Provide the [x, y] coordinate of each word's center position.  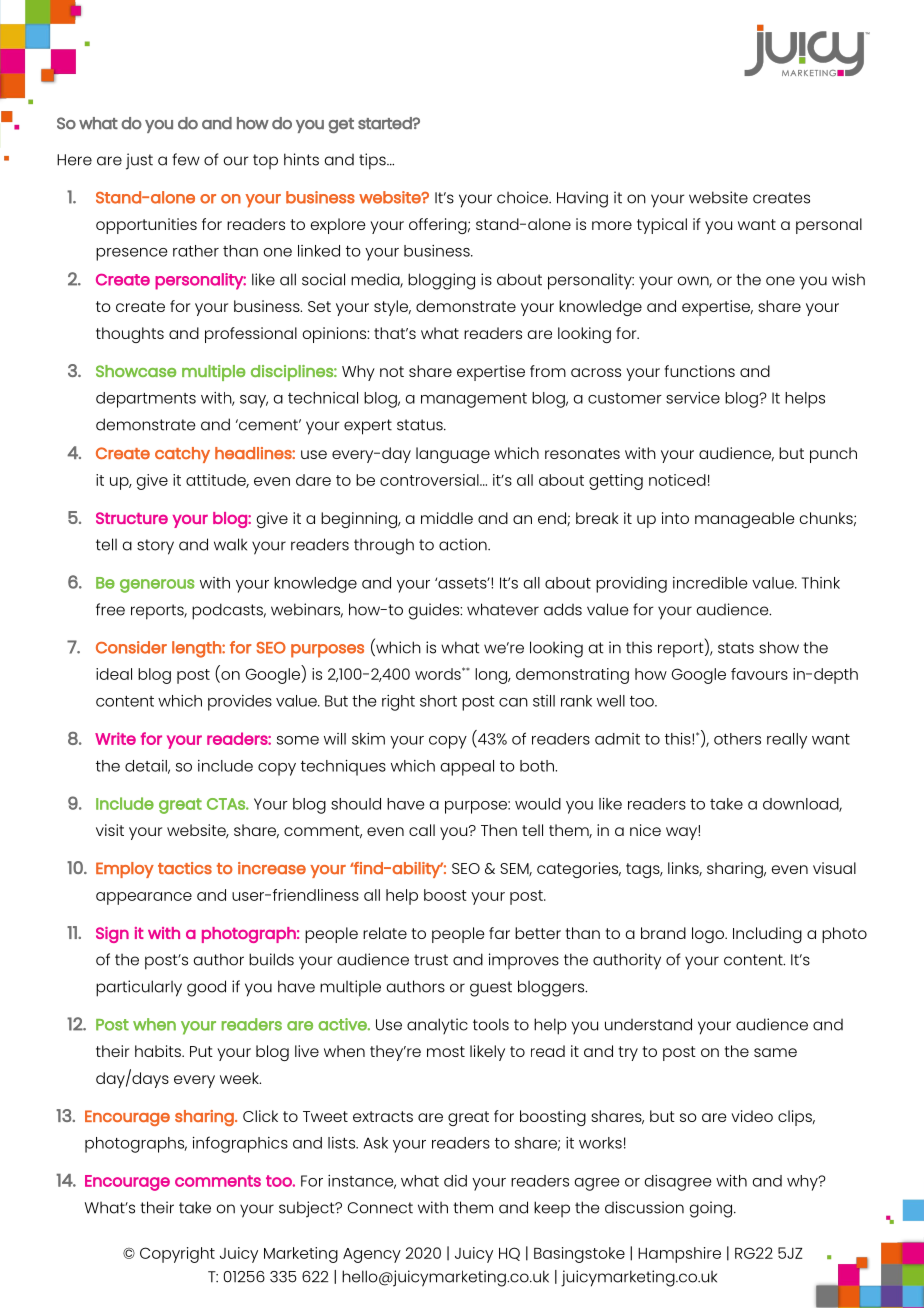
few [186, 159]
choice [523, 197]
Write [115, 738]
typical [662, 226]
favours [759, 674]
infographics [240, 1144]
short [438, 701]
